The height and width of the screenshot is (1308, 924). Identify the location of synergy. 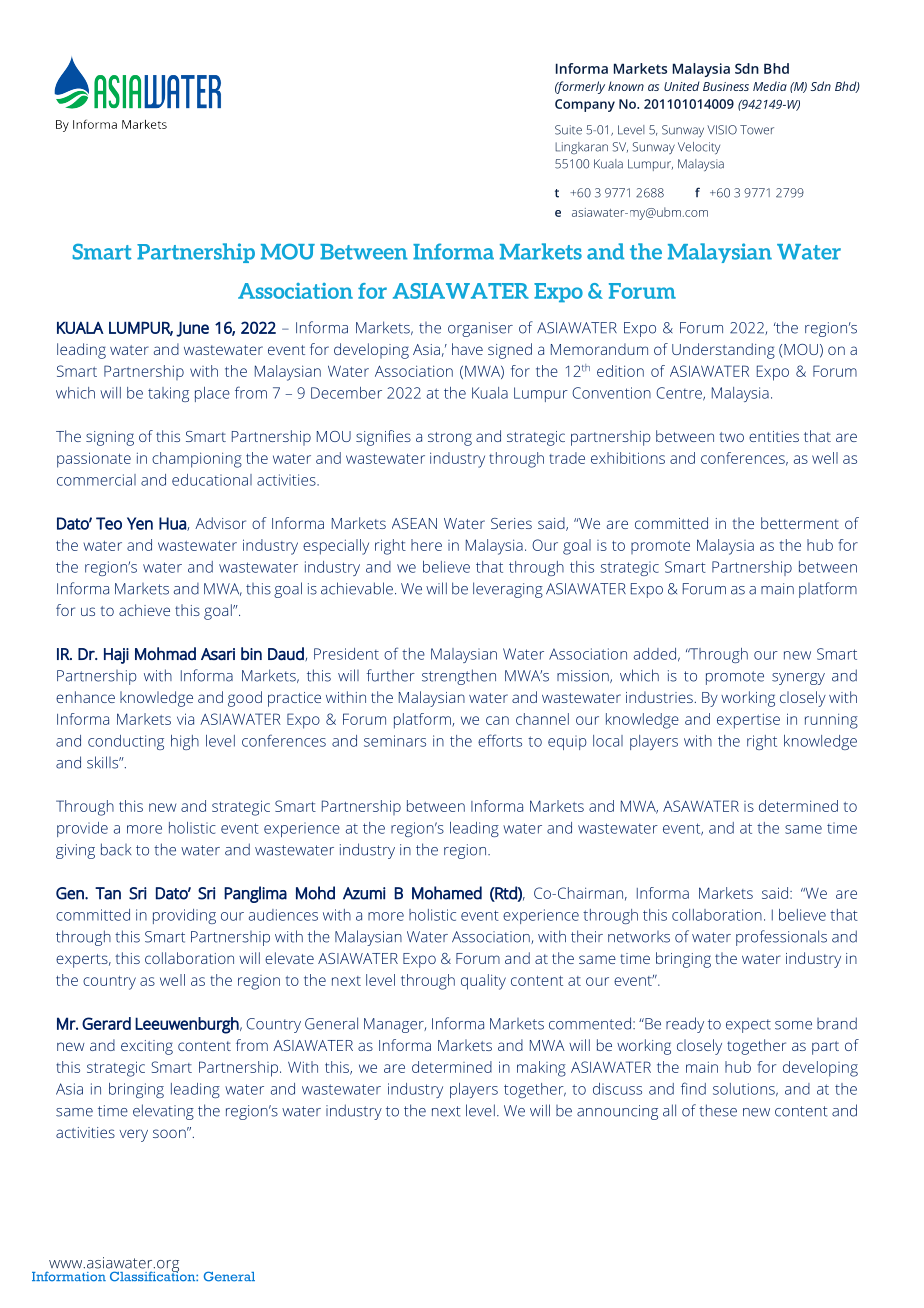
(798, 679).
